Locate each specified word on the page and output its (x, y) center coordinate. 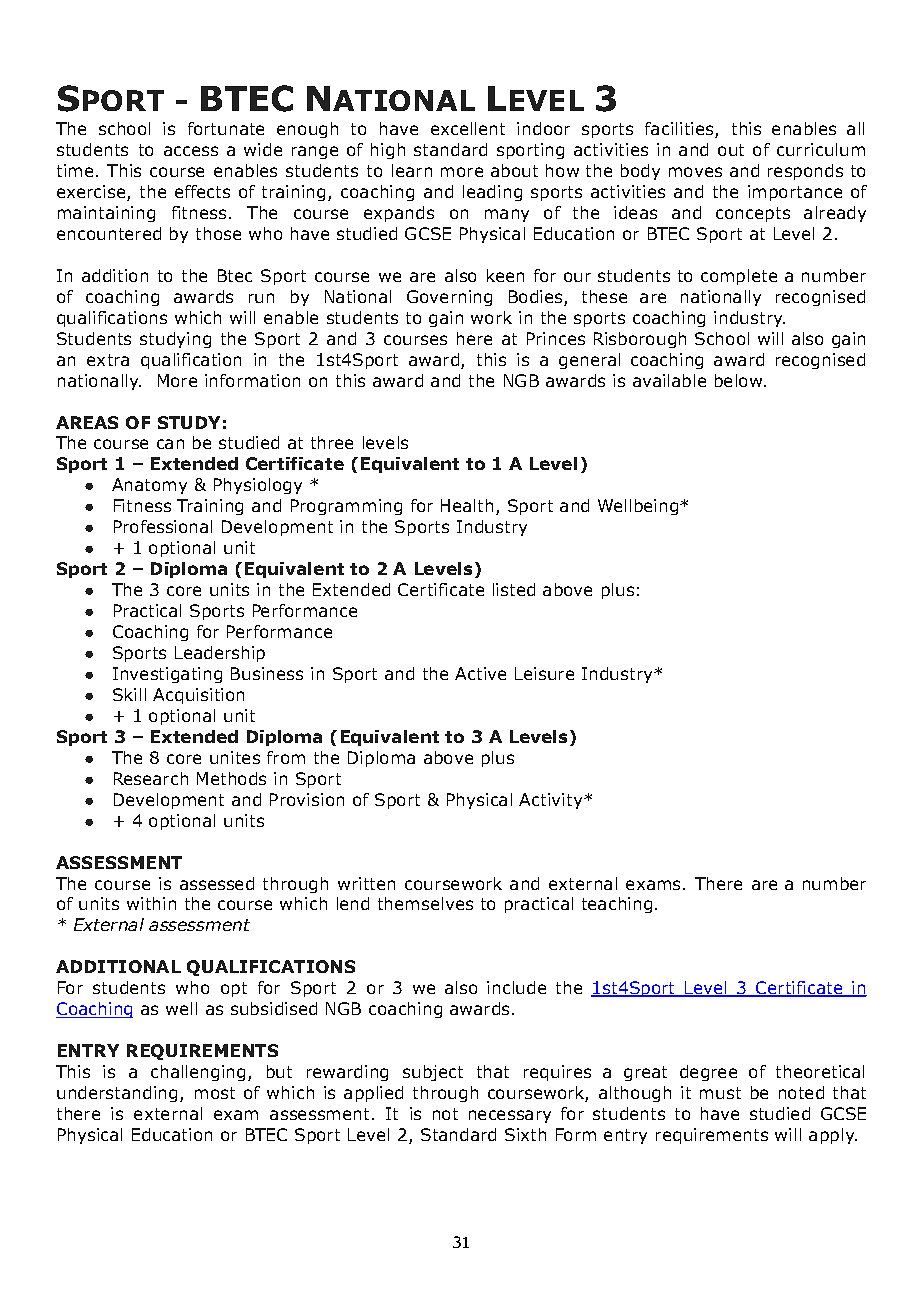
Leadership (220, 654)
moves (695, 172)
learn (412, 170)
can (170, 444)
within (151, 903)
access (191, 151)
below (738, 380)
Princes (556, 338)
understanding (117, 1094)
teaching (617, 905)
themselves (425, 903)
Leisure (544, 673)
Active (480, 673)
